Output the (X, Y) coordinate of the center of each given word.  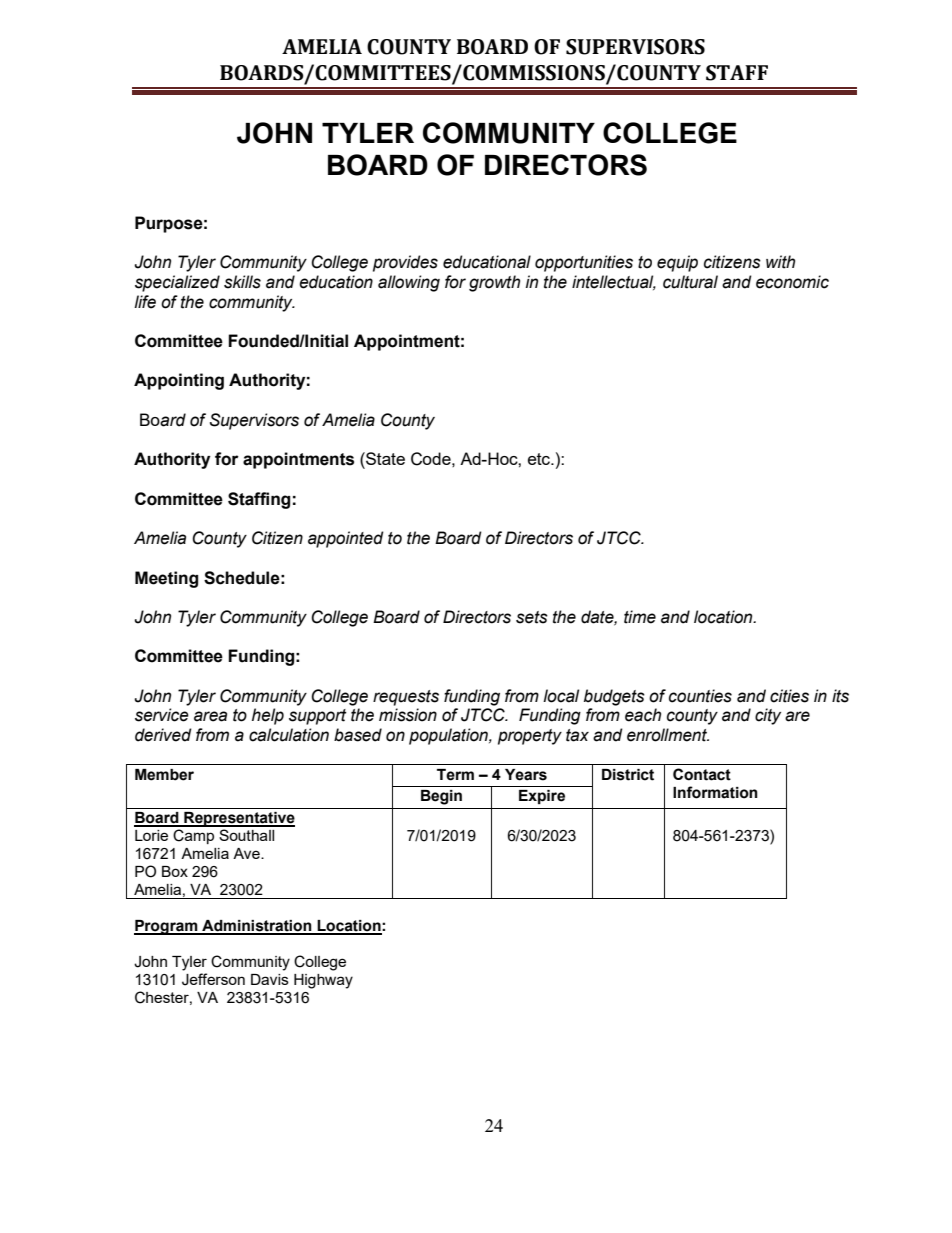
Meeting (166, 579)
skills (242, 282)
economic (792, 282)
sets (532, 617)
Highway (323, 981)
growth (494, 283)
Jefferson (213, 979)
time (640, 617)
